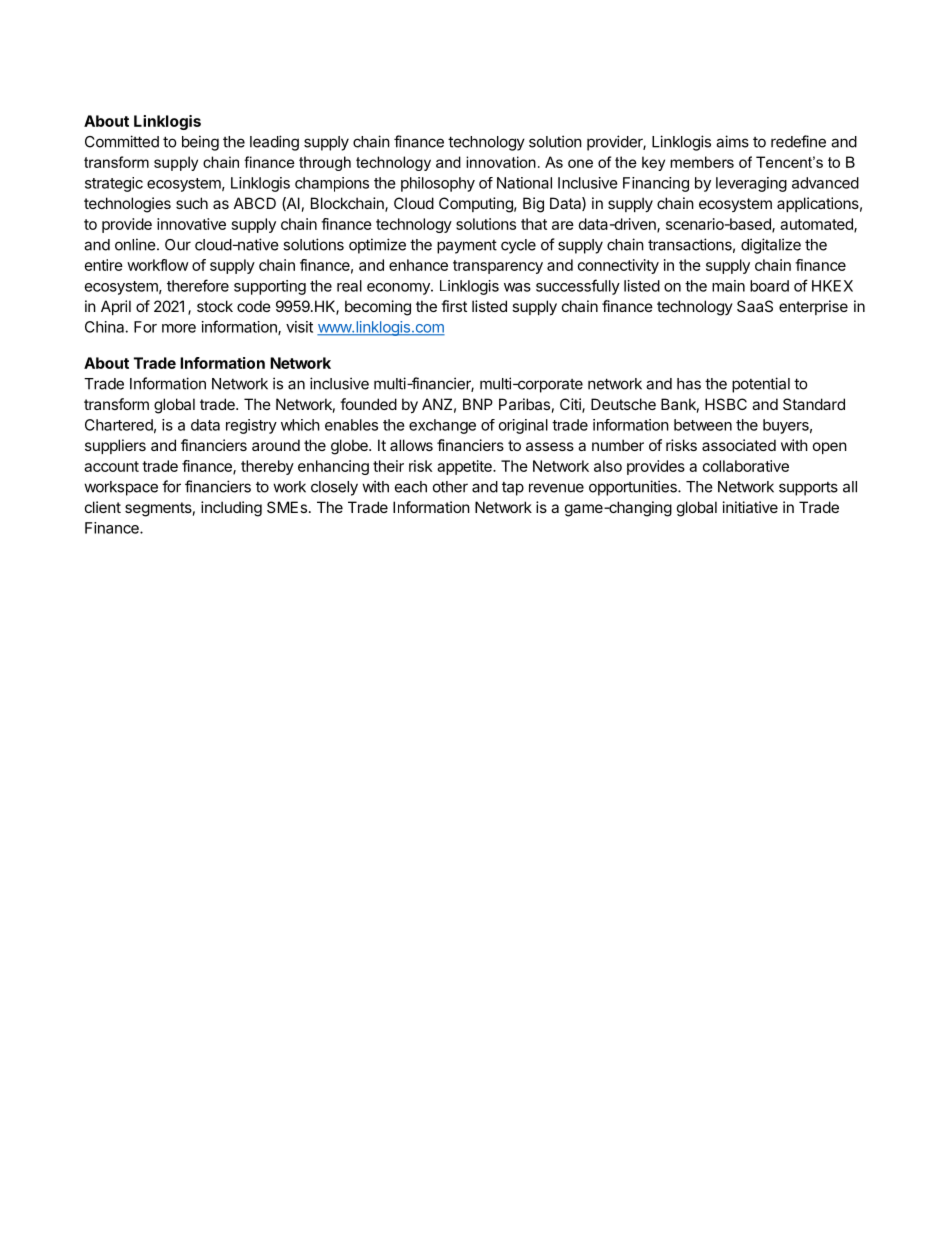 This screenshot has width=952, height=1233. Describe the element at coordinates (200, 143) in the screenshot. I see `being` at that location.
